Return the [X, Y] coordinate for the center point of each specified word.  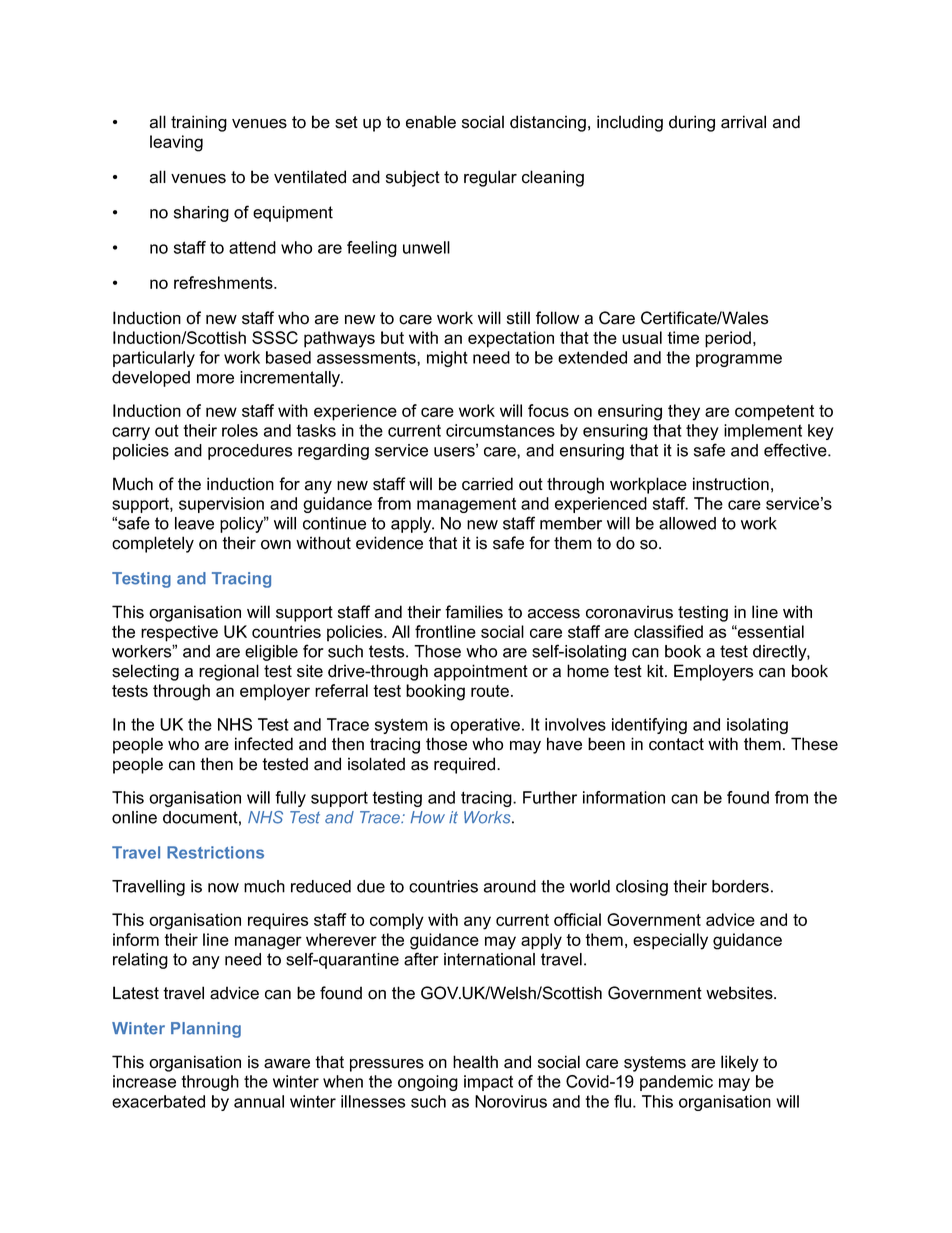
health [475, 1062]
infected [264, 744]
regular [490, 178]
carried [487, 484]
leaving [176, 143]
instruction [731, 484]
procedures [250, 452]
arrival [743, 122]
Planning [206, 1030]
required [466, 765]
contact [676, 744]
